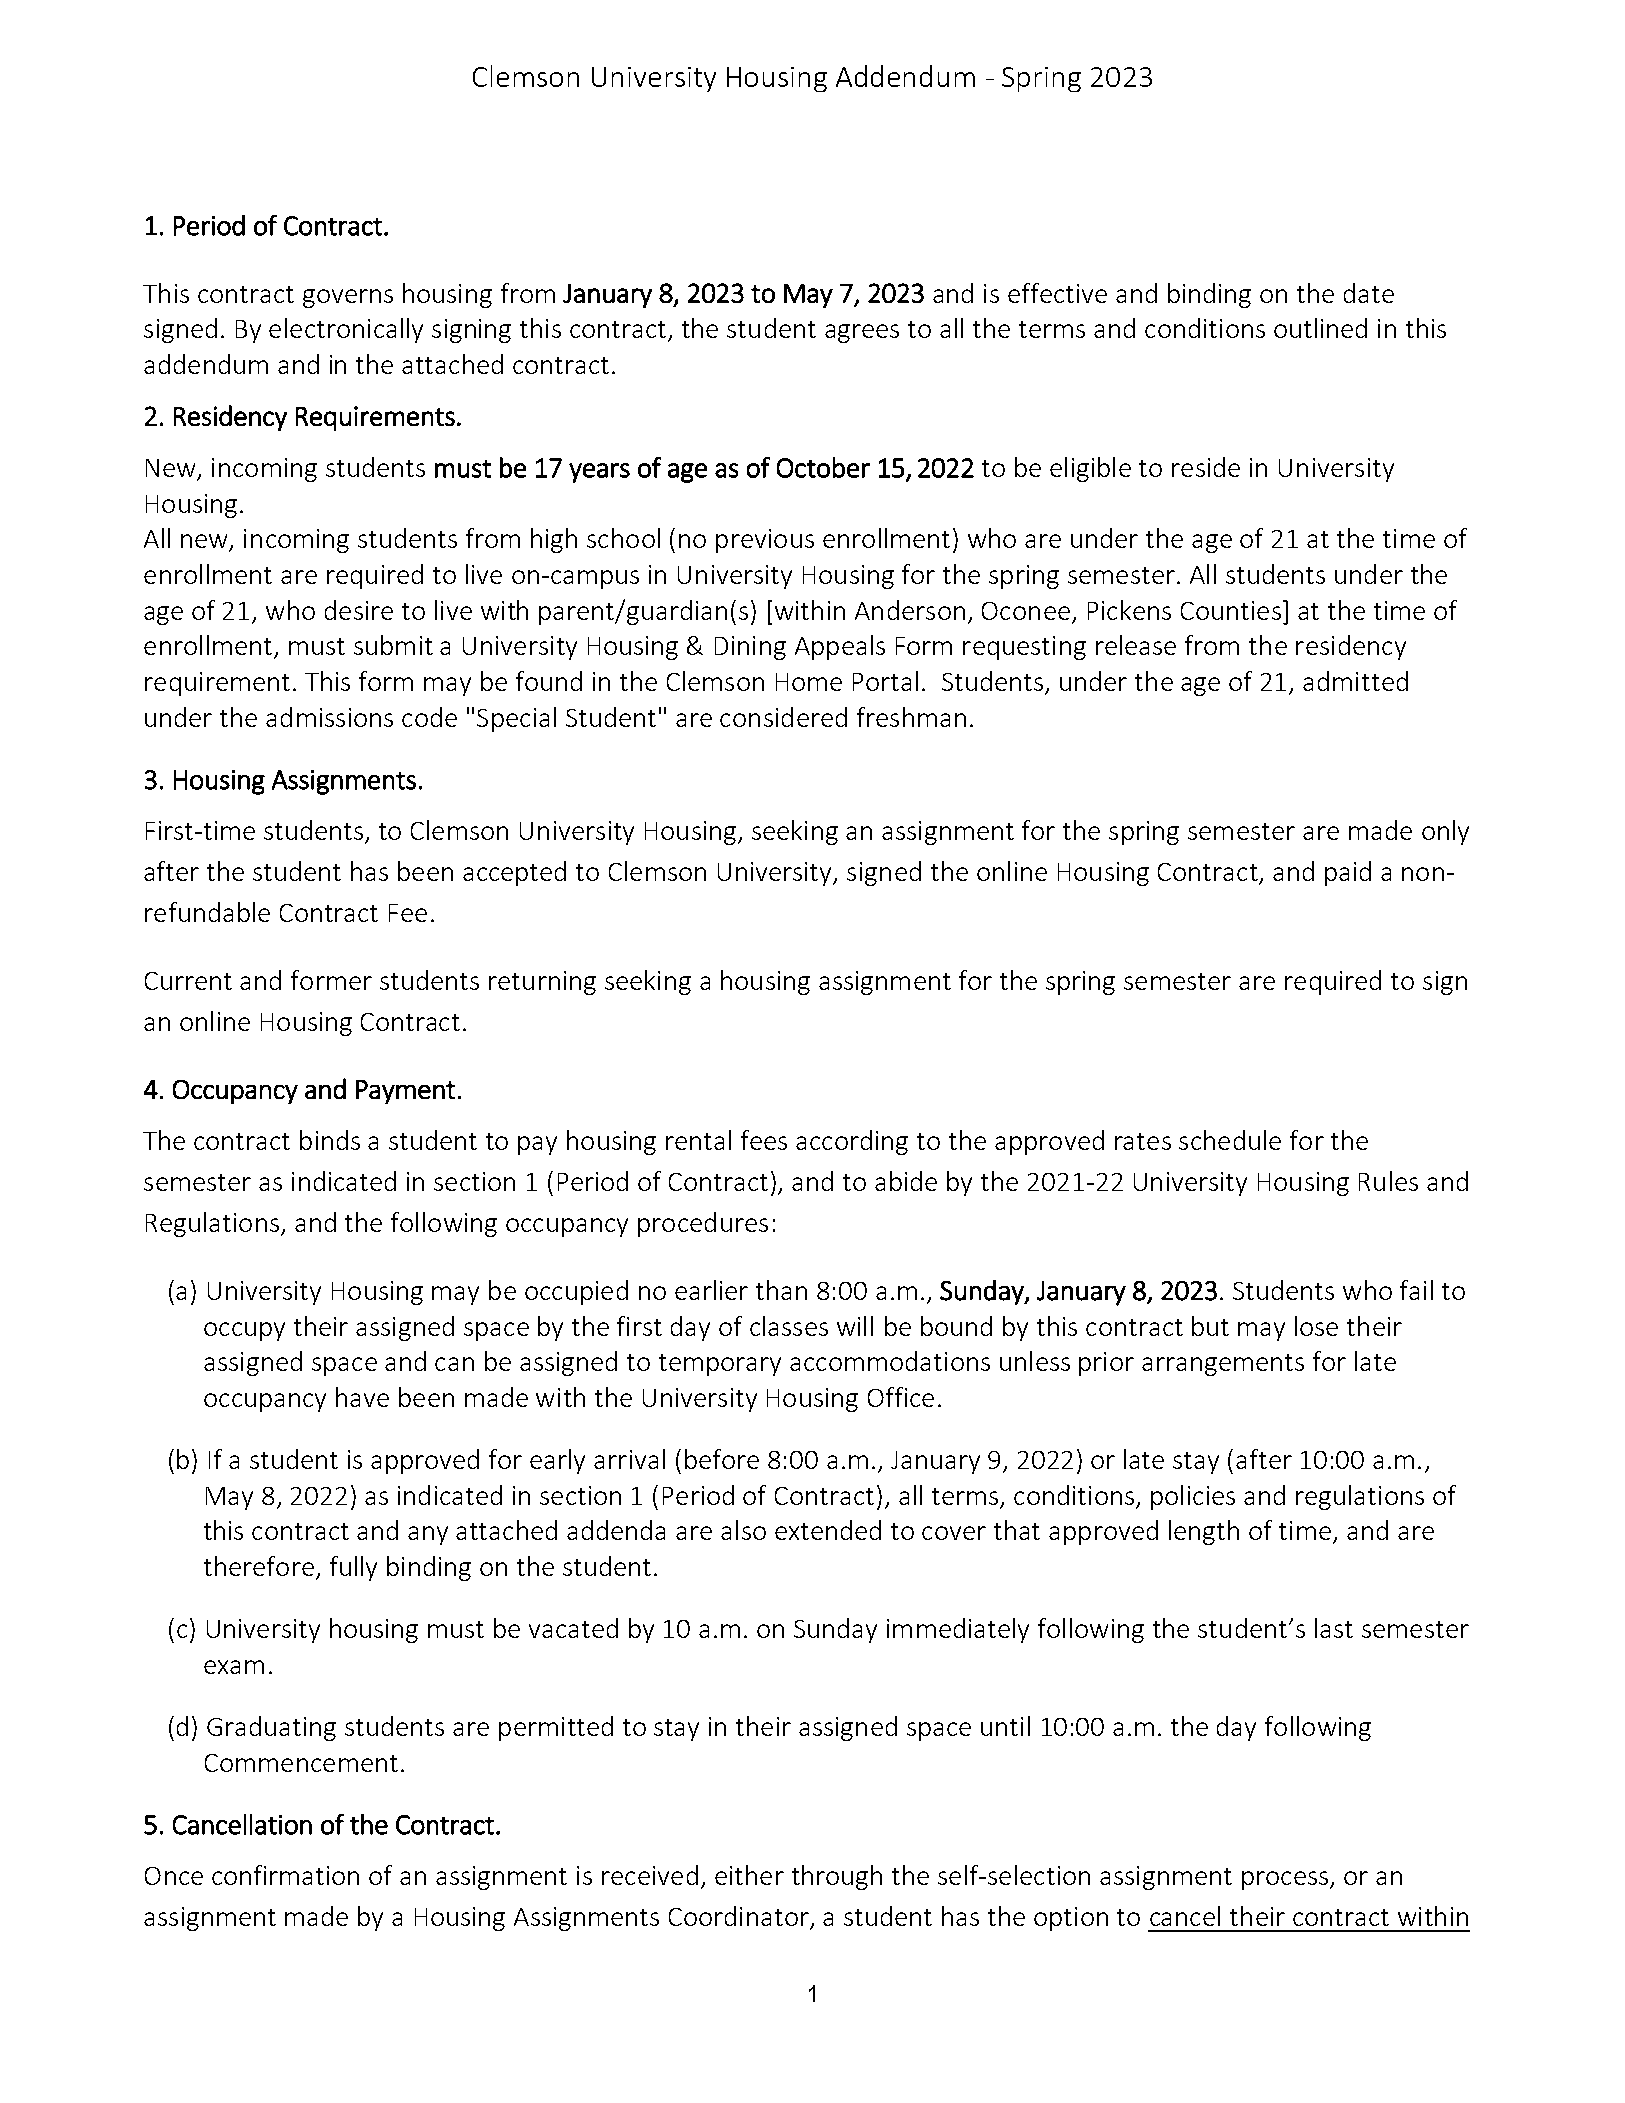 This screenshot has height=2103, width=1625. What do you see at coordinates (837, 1877) in the screenshot?
I see `through` at bounding box center [837, 1877].
